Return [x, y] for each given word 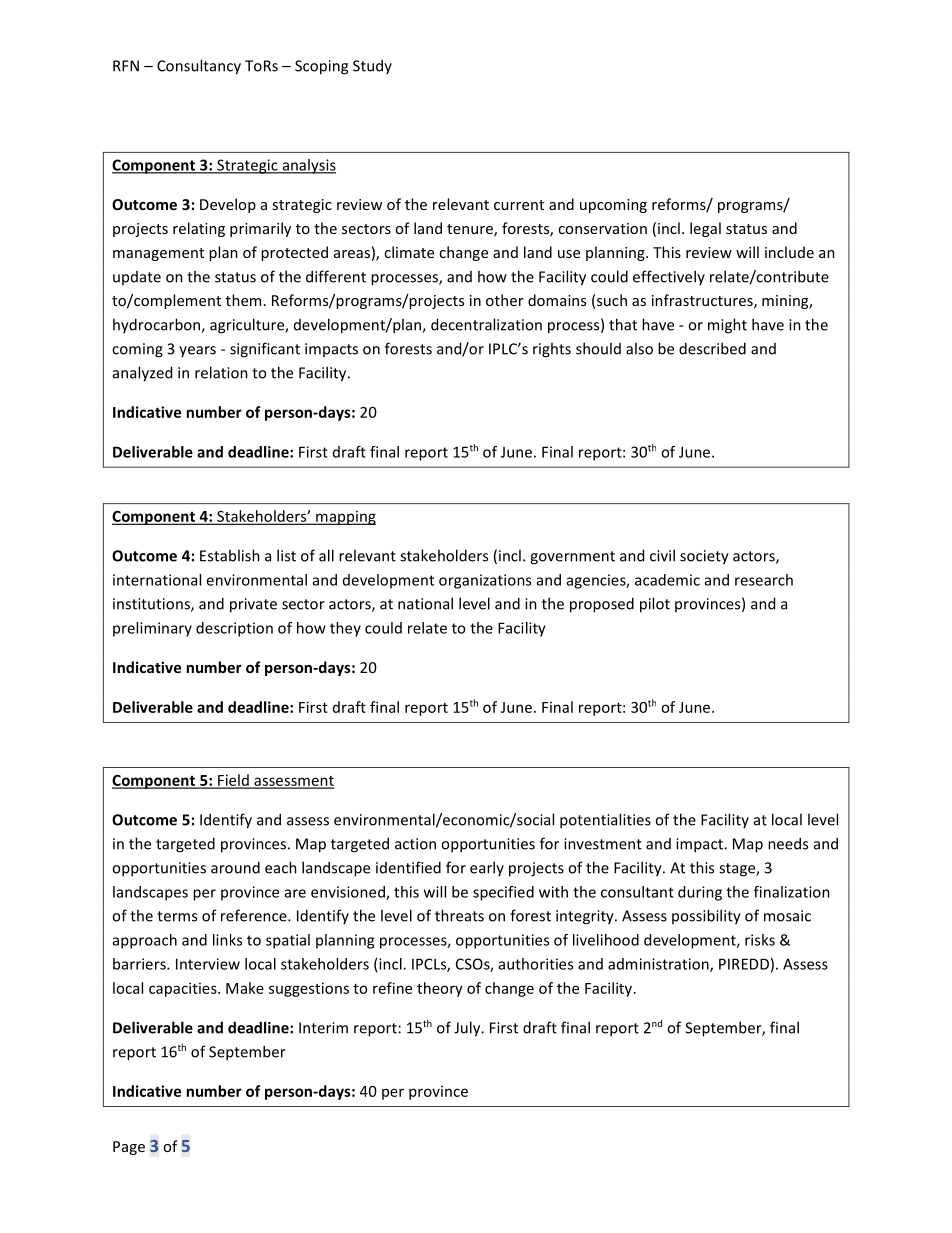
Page [129, 1148]
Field [233, 781]
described [712, 348]
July [468, 1029]
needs [788, 843]
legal [705, 229]
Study [372, 66]
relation [221, 372]
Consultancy [199, 67]
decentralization [486, 324]
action [415, 844]
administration [659, 965]
